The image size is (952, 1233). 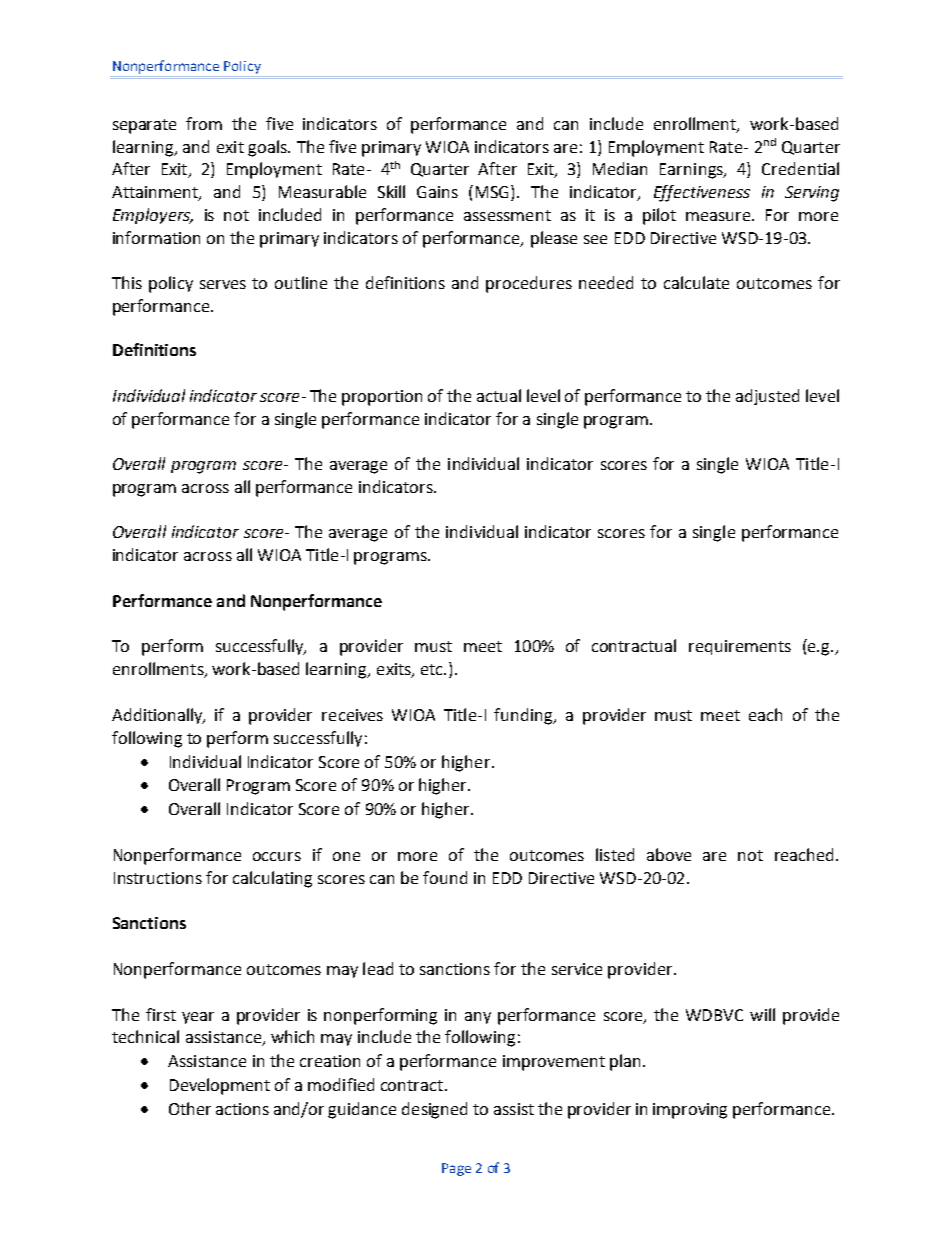 I want to click on MSG, so click(x=494, y=193).
